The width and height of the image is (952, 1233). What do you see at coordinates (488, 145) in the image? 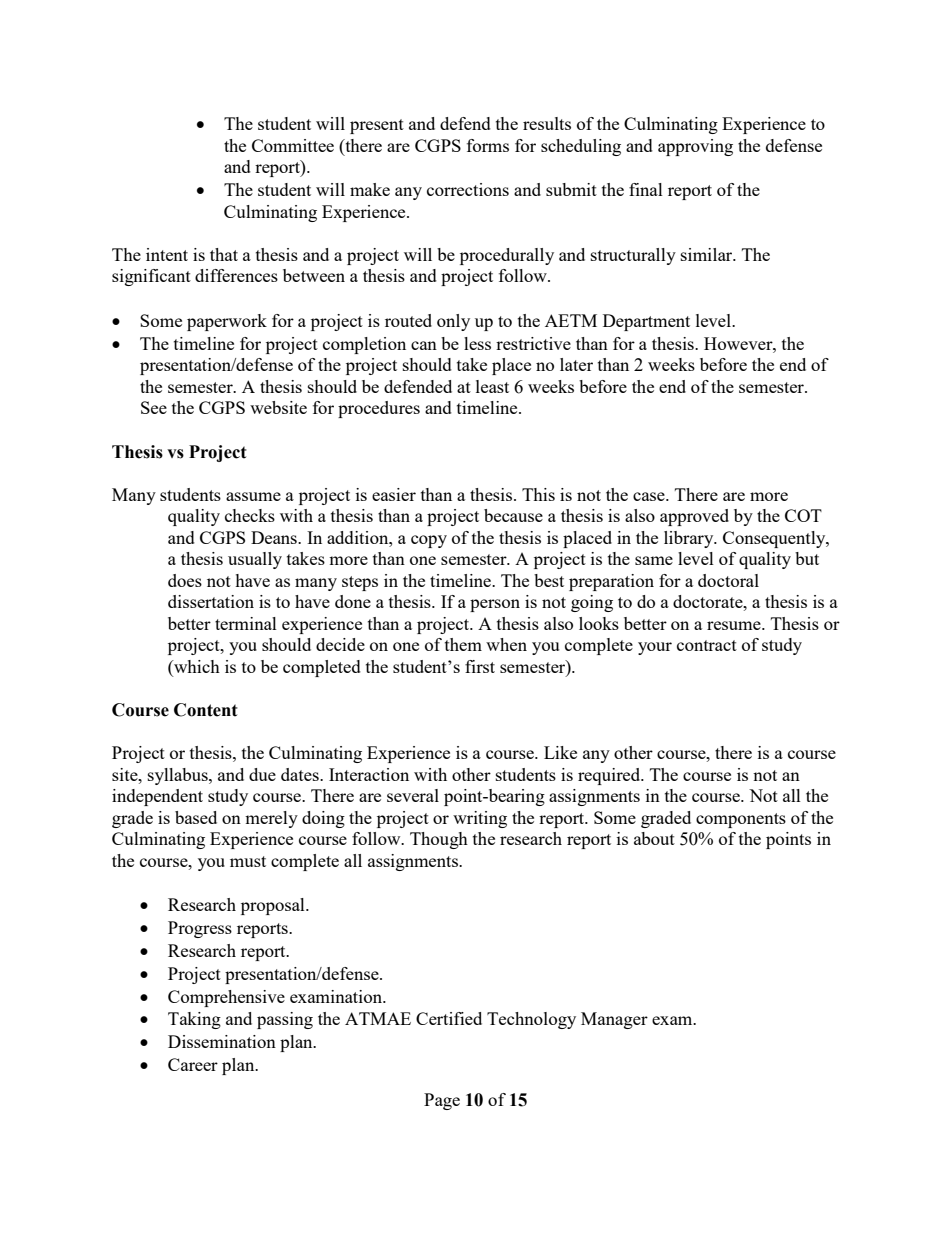
I see `forms` at bounding box center [488, 145].
